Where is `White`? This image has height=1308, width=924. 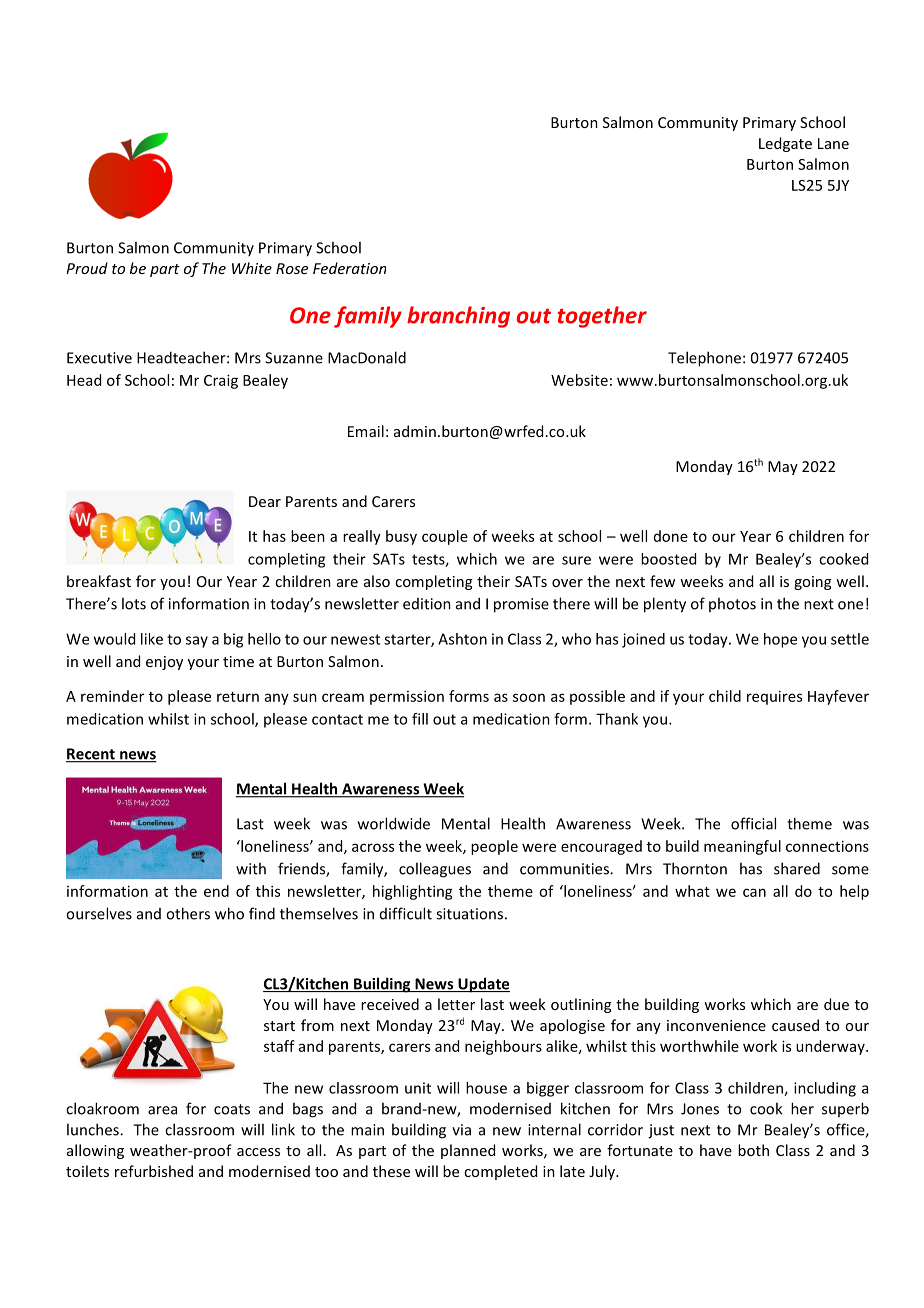
White is located at coordinates (252, 268).
